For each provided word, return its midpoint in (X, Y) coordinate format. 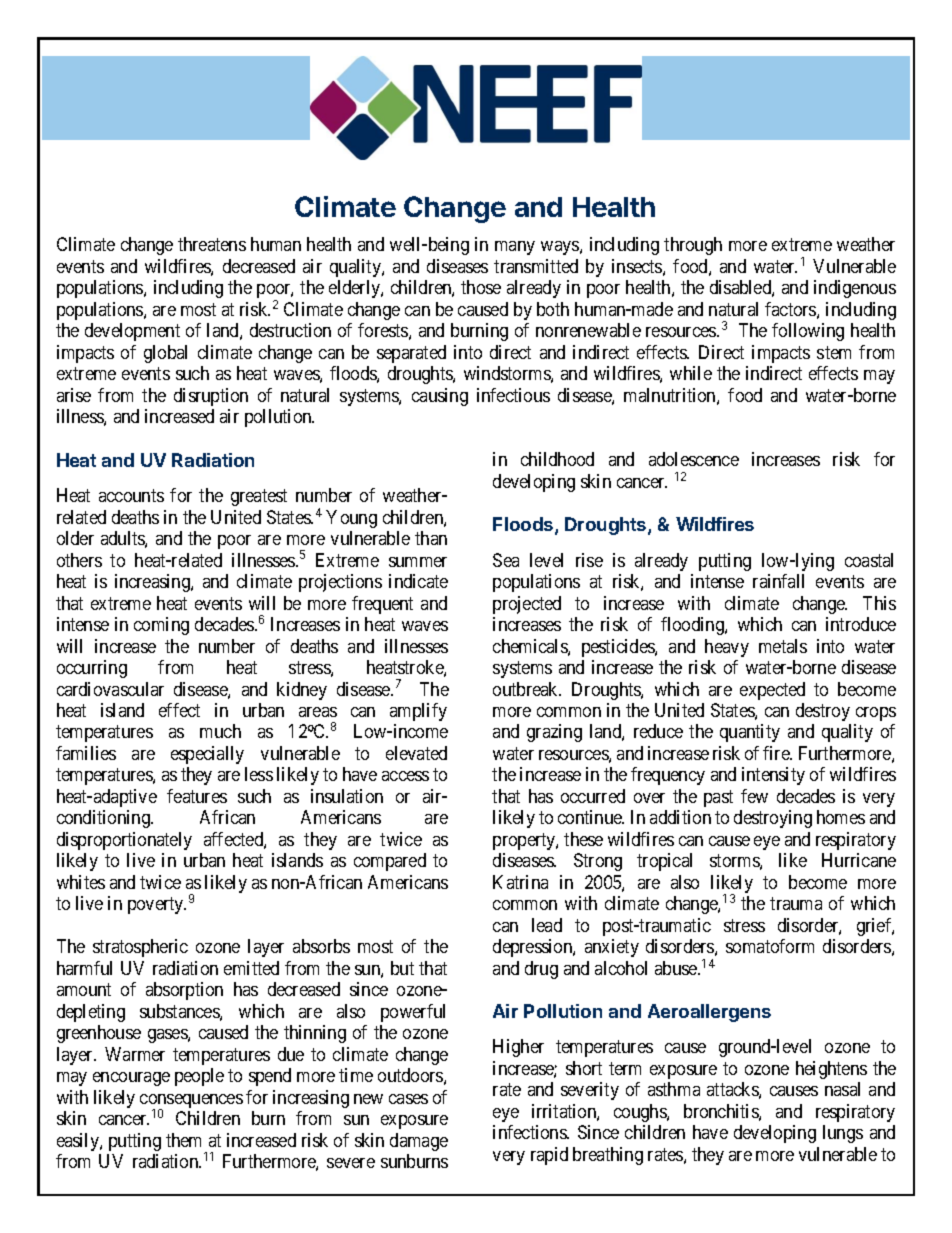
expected (772, 691)
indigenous (855, 289)
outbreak (527, 689)
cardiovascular (110, 689)
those (481, 287)
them (183, 1140)
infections (530, 1132)
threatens (212, 244)
